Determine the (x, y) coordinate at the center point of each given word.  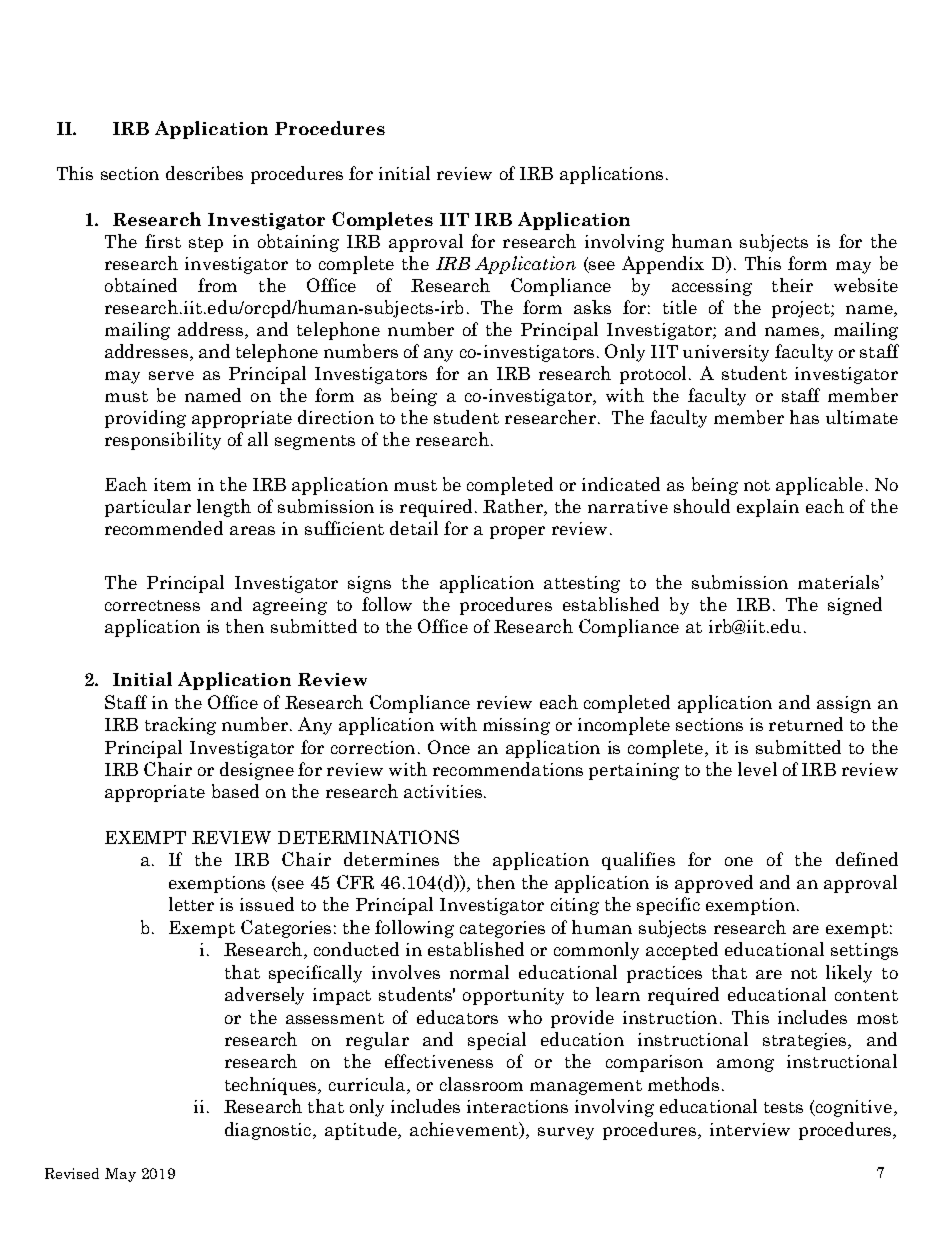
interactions (517, 1106)
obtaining (298, 243)
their (792, 285)
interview (750, 1129)
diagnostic (269, 1131)
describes (204, 173)
